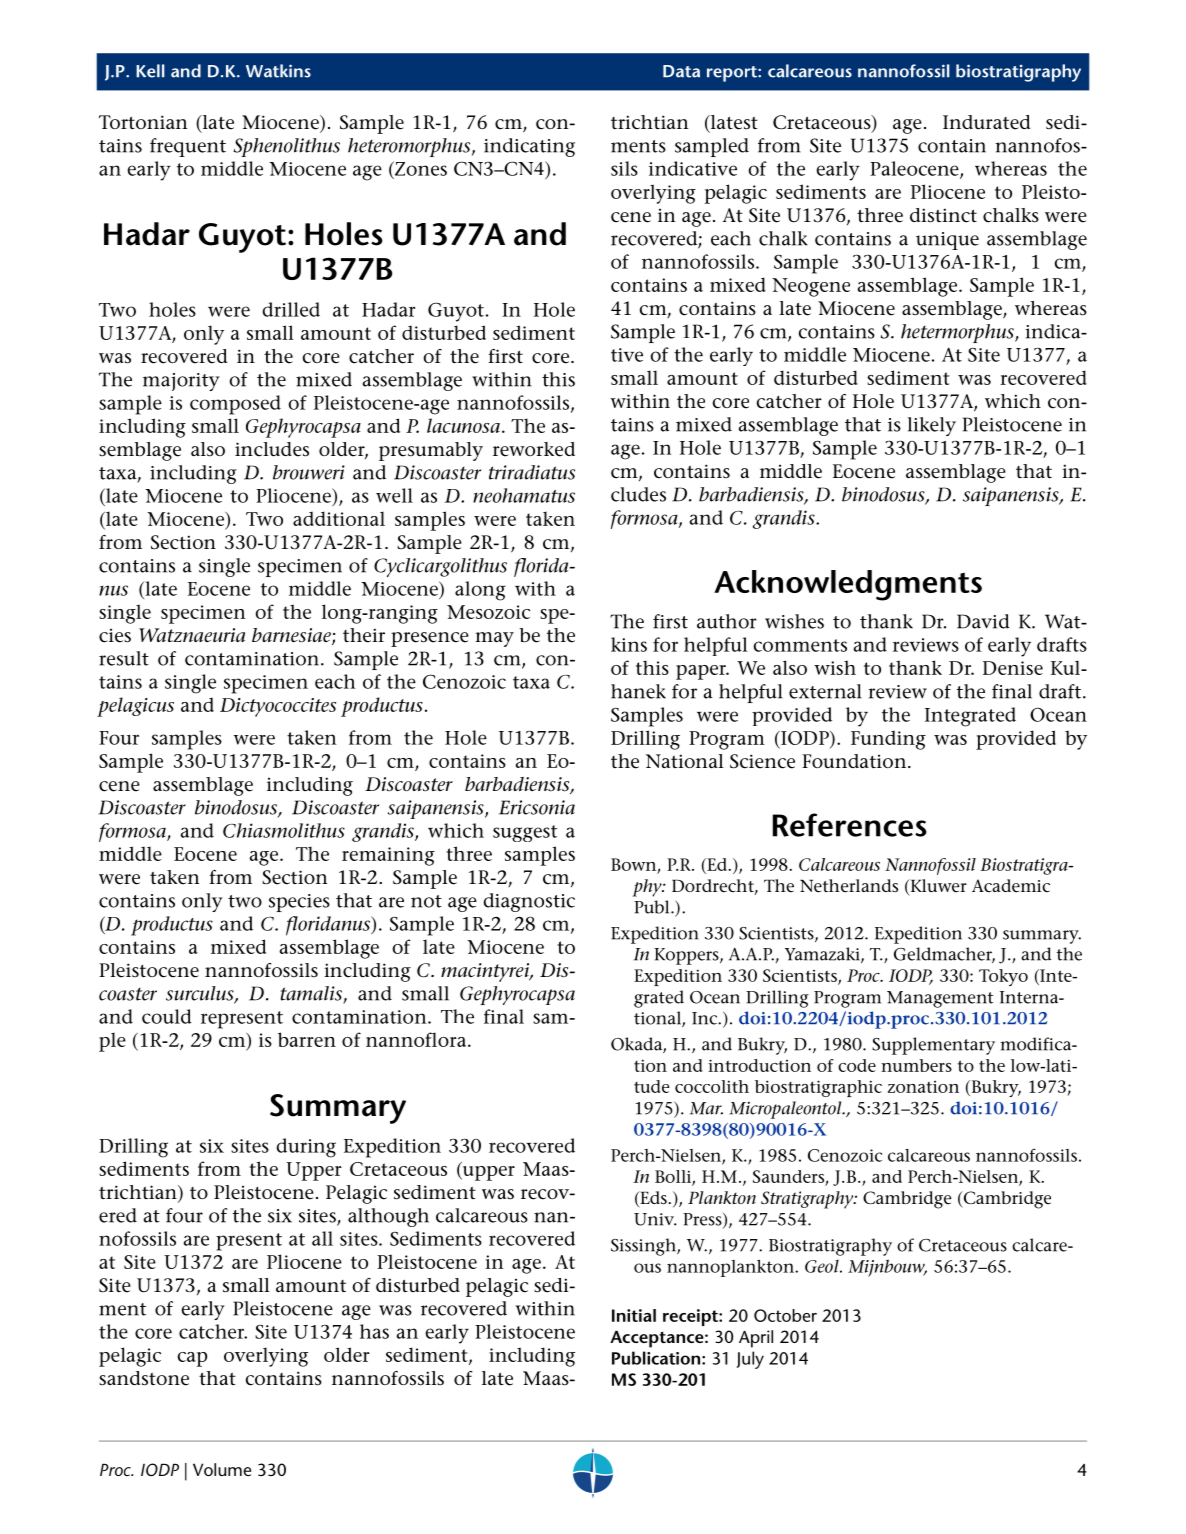 The image size is (1186, 1534). Describe the element at coordinates (167, 1016) in the image. I see `could` at that location.
